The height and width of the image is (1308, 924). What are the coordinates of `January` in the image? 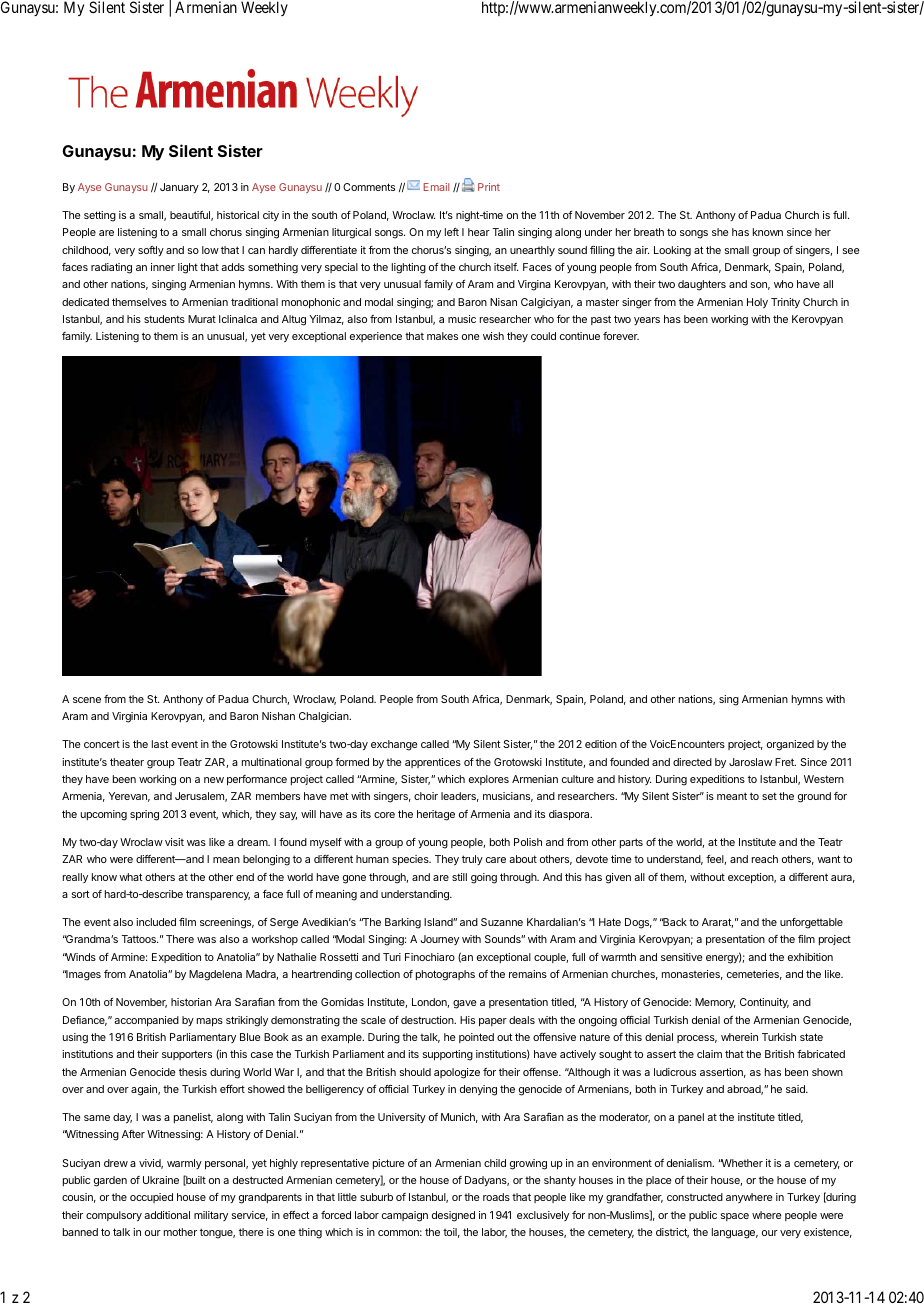 It's located at (179, 188).
